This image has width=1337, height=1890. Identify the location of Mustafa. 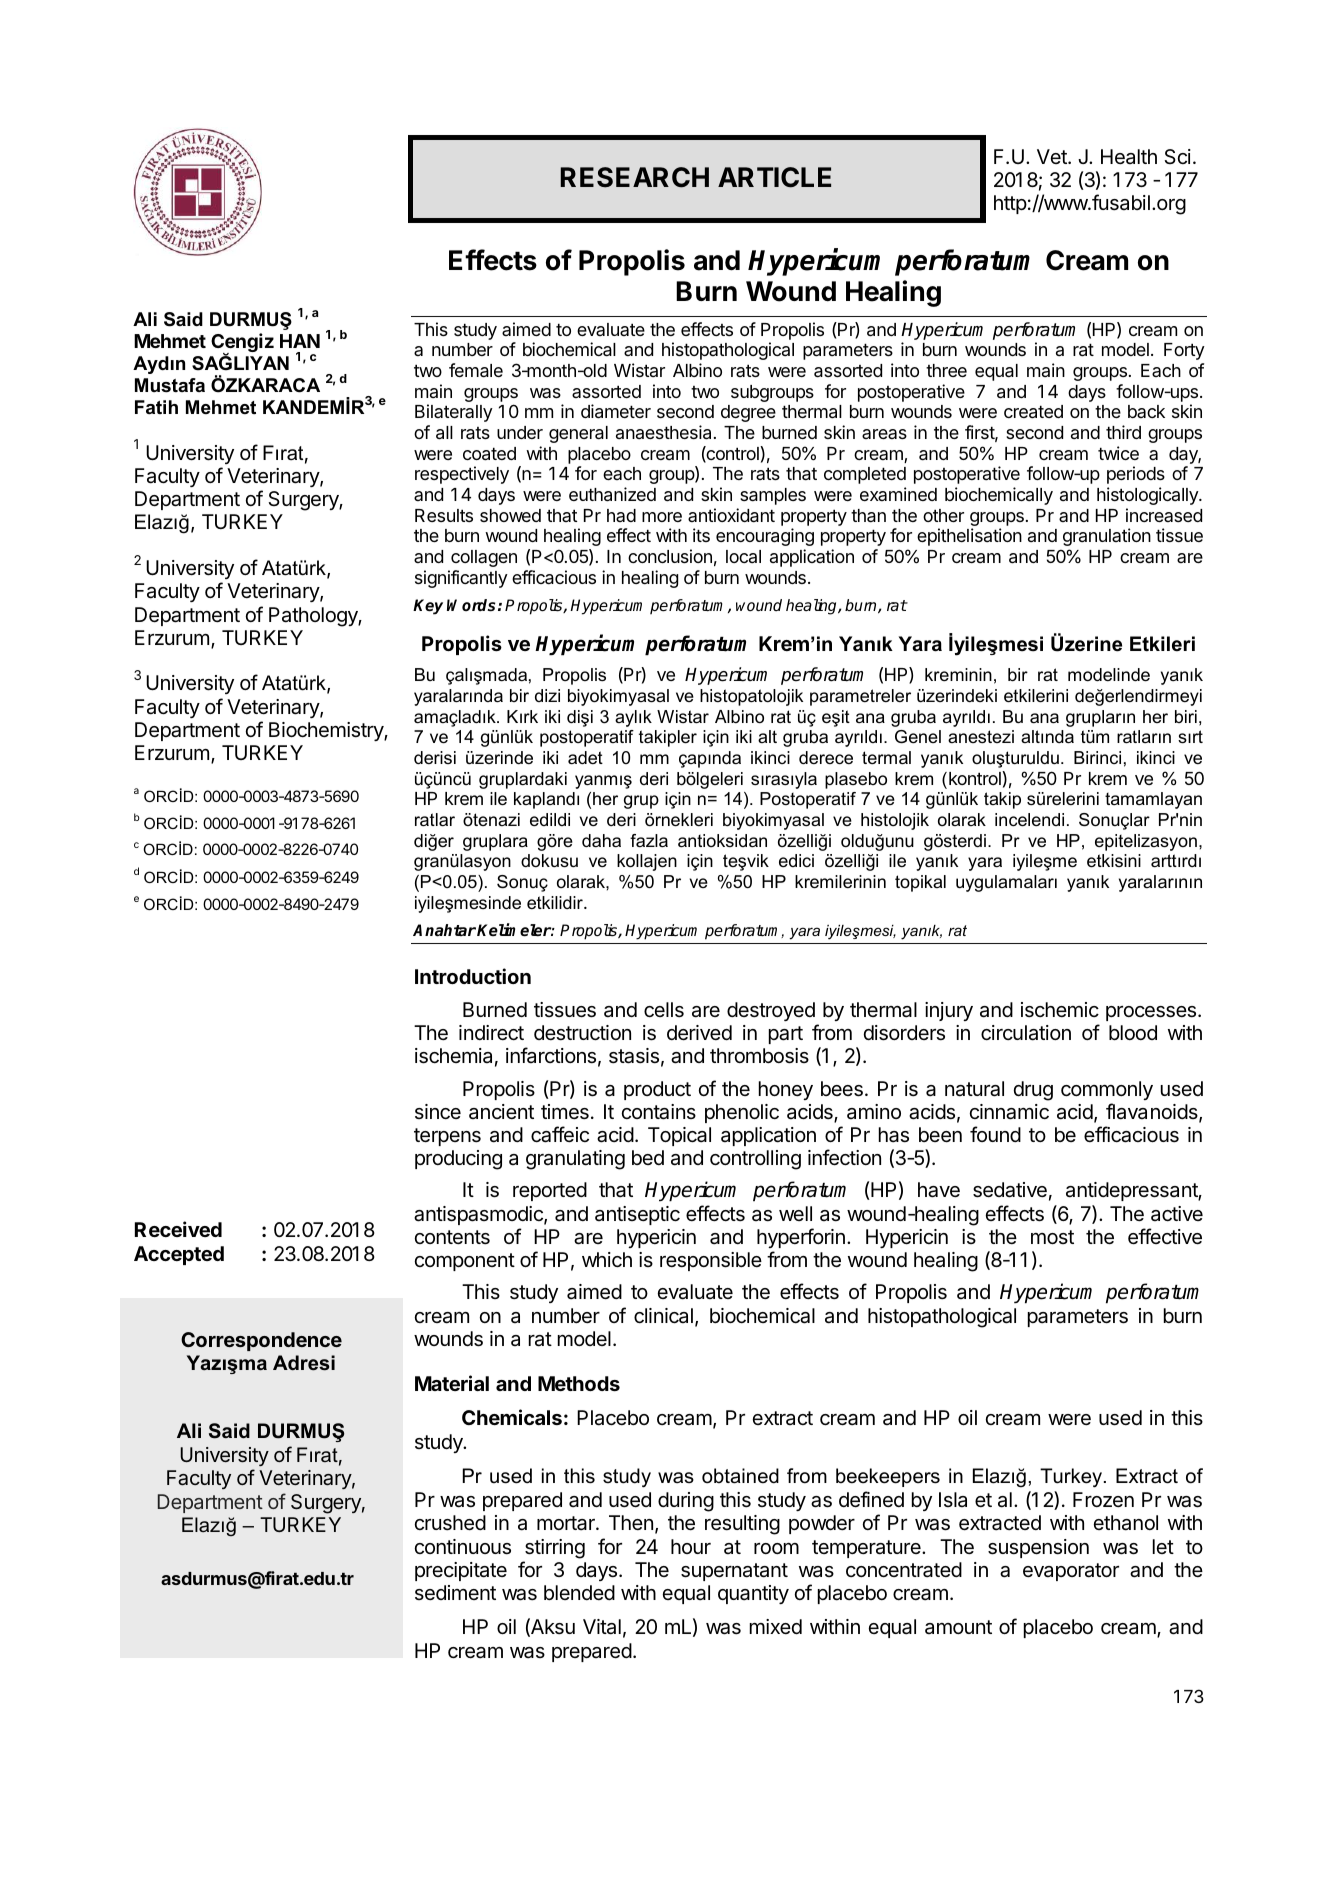
(170, 385).
